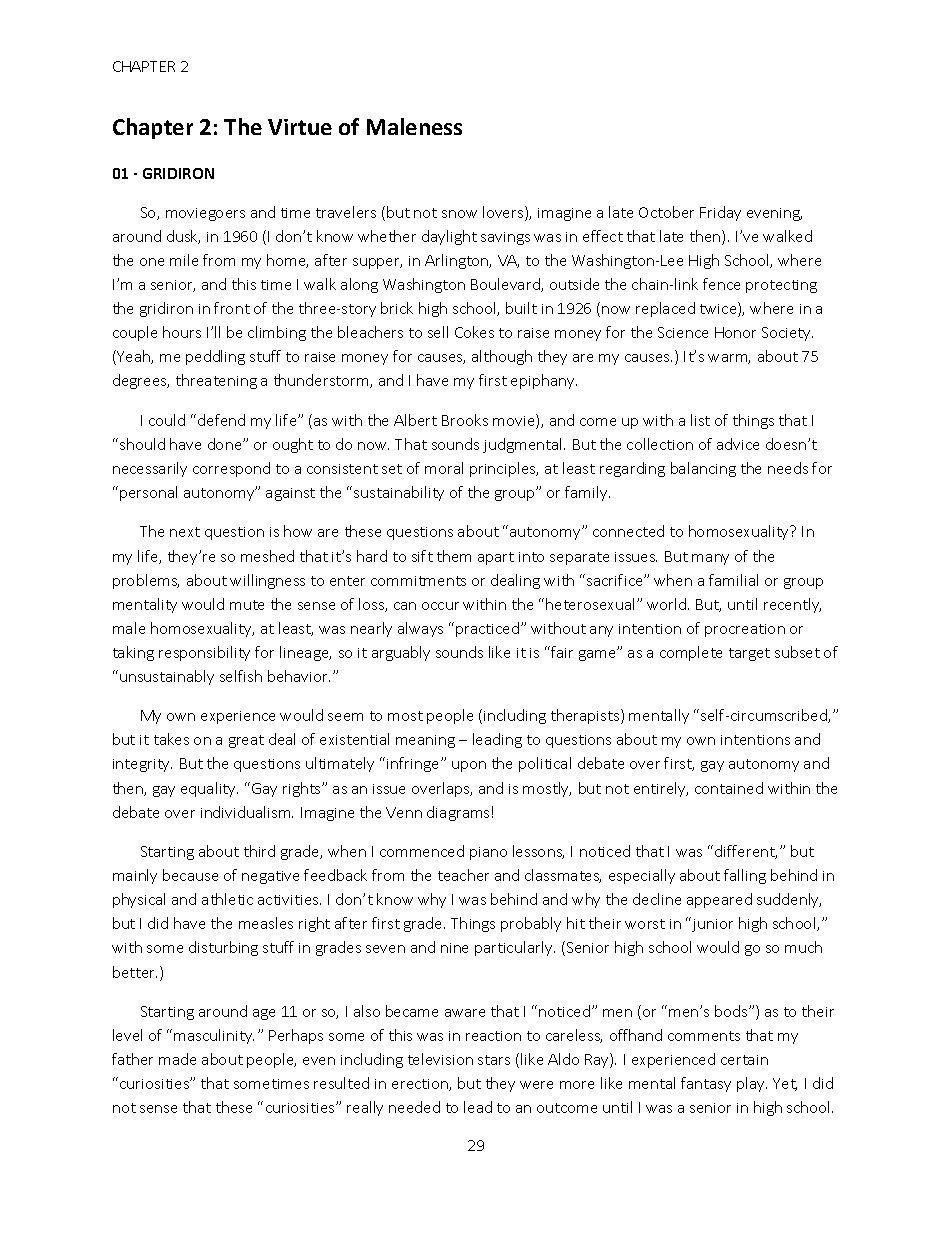 The image size is (952, 1233). Describe the element at coordinates (177, 1059) in the image. I see `made` at that location.
